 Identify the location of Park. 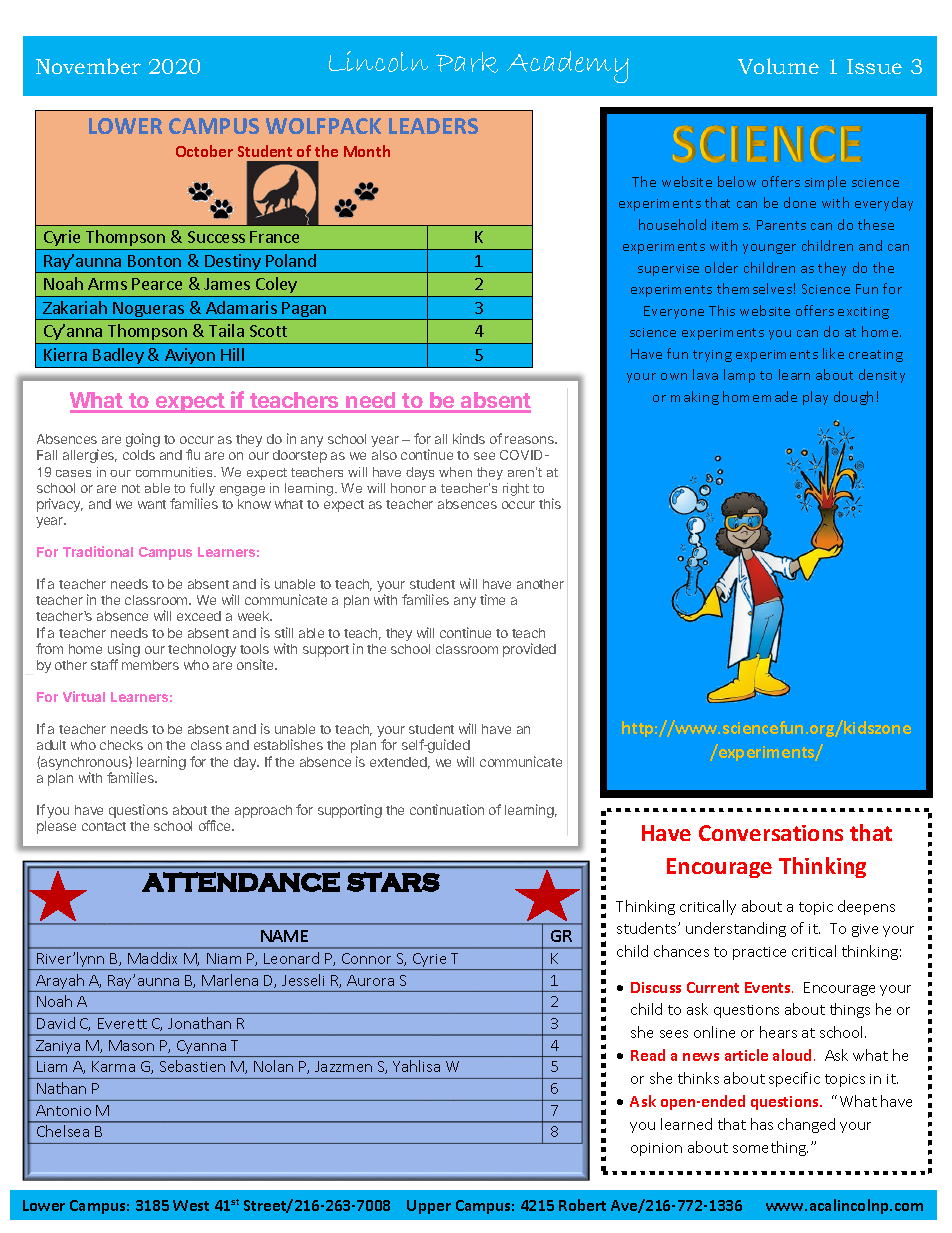
(467, 62).
